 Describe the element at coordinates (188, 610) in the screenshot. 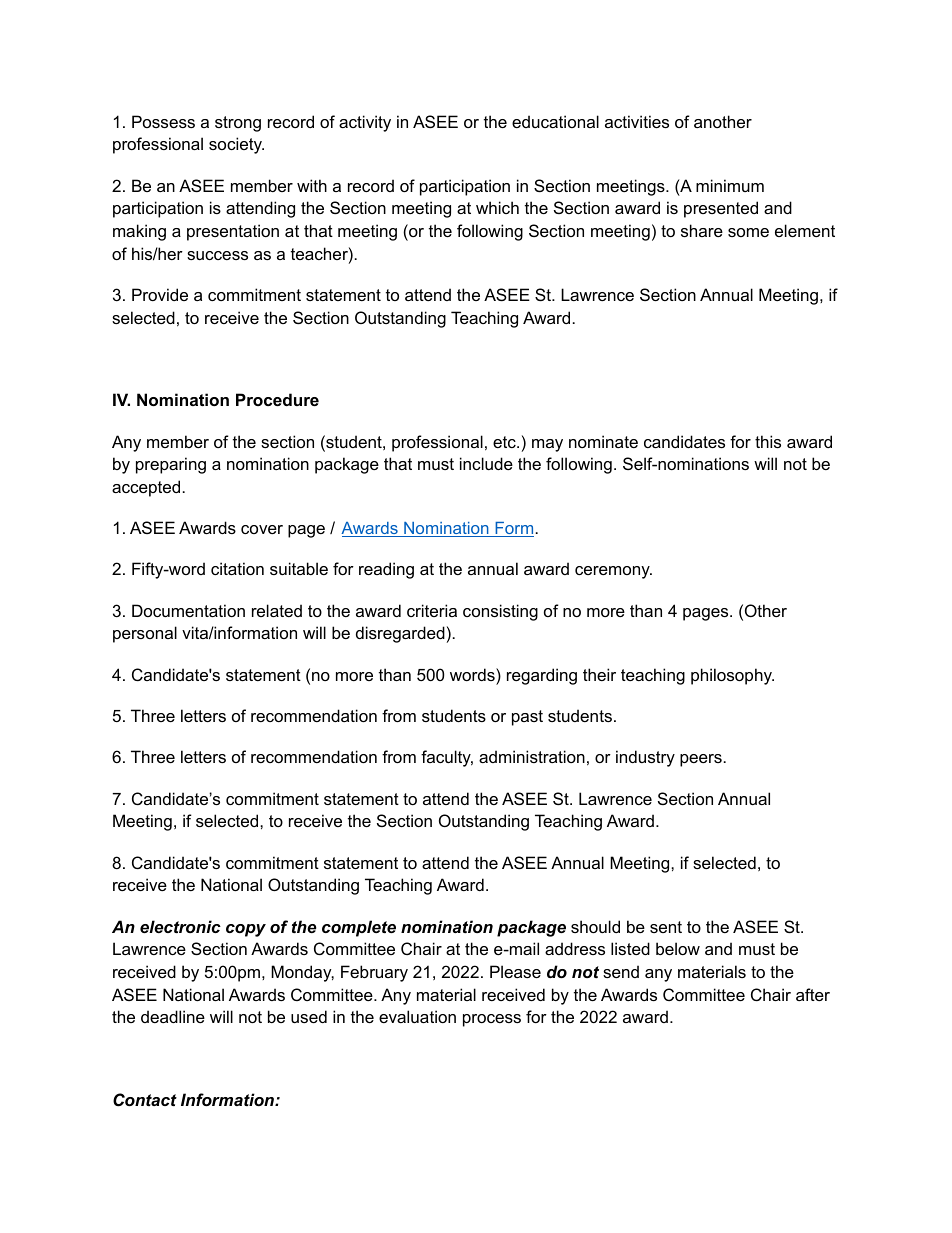

I see `Documentation` at that location.
